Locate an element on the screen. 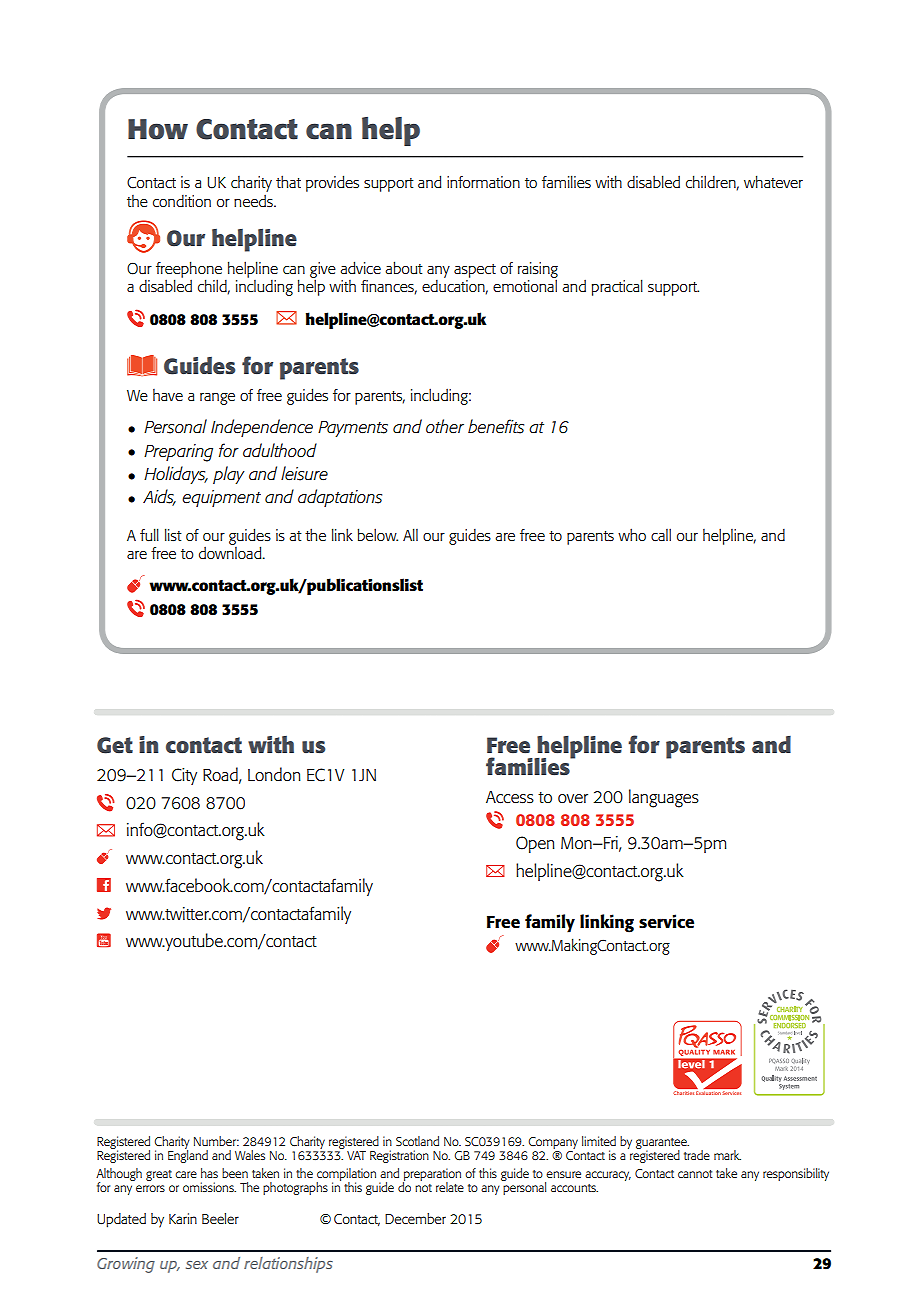 This screenshot has width=924, height=1308. condition is located at coordinates (182, 200).
